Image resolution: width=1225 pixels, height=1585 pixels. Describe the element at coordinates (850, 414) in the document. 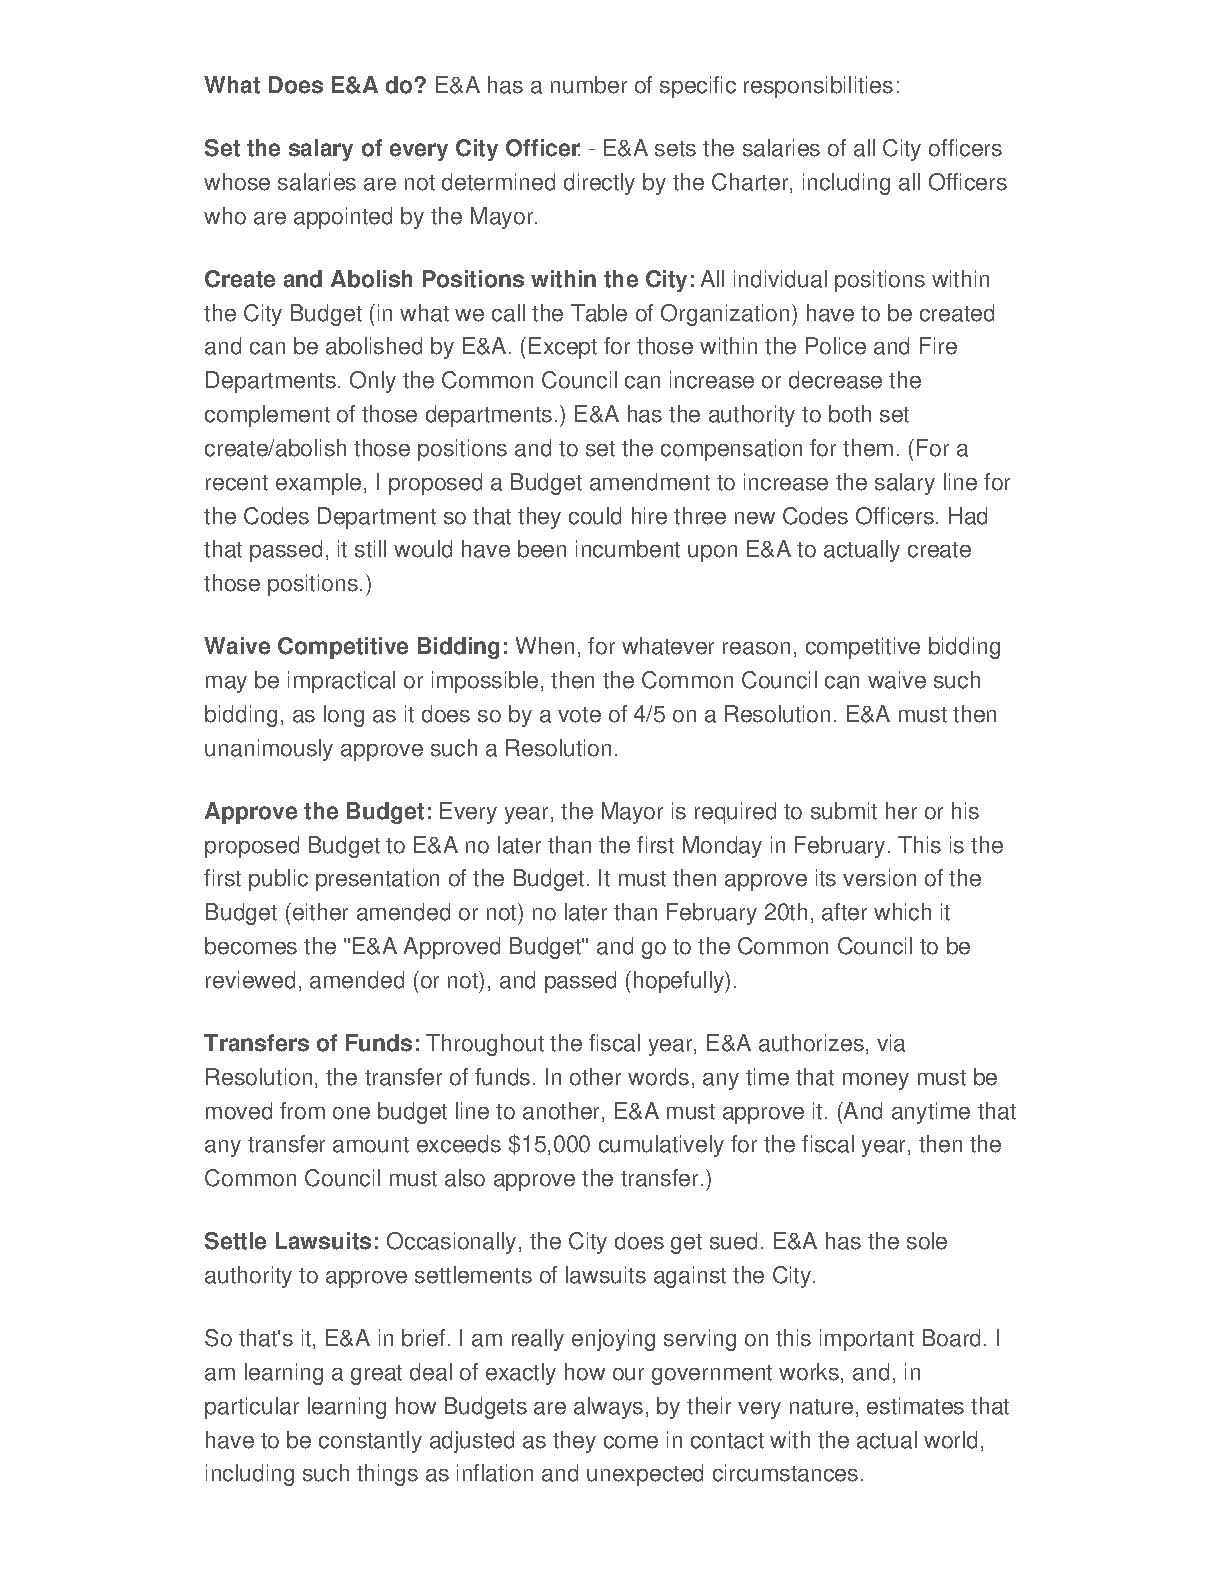

I see `both` at that location.
